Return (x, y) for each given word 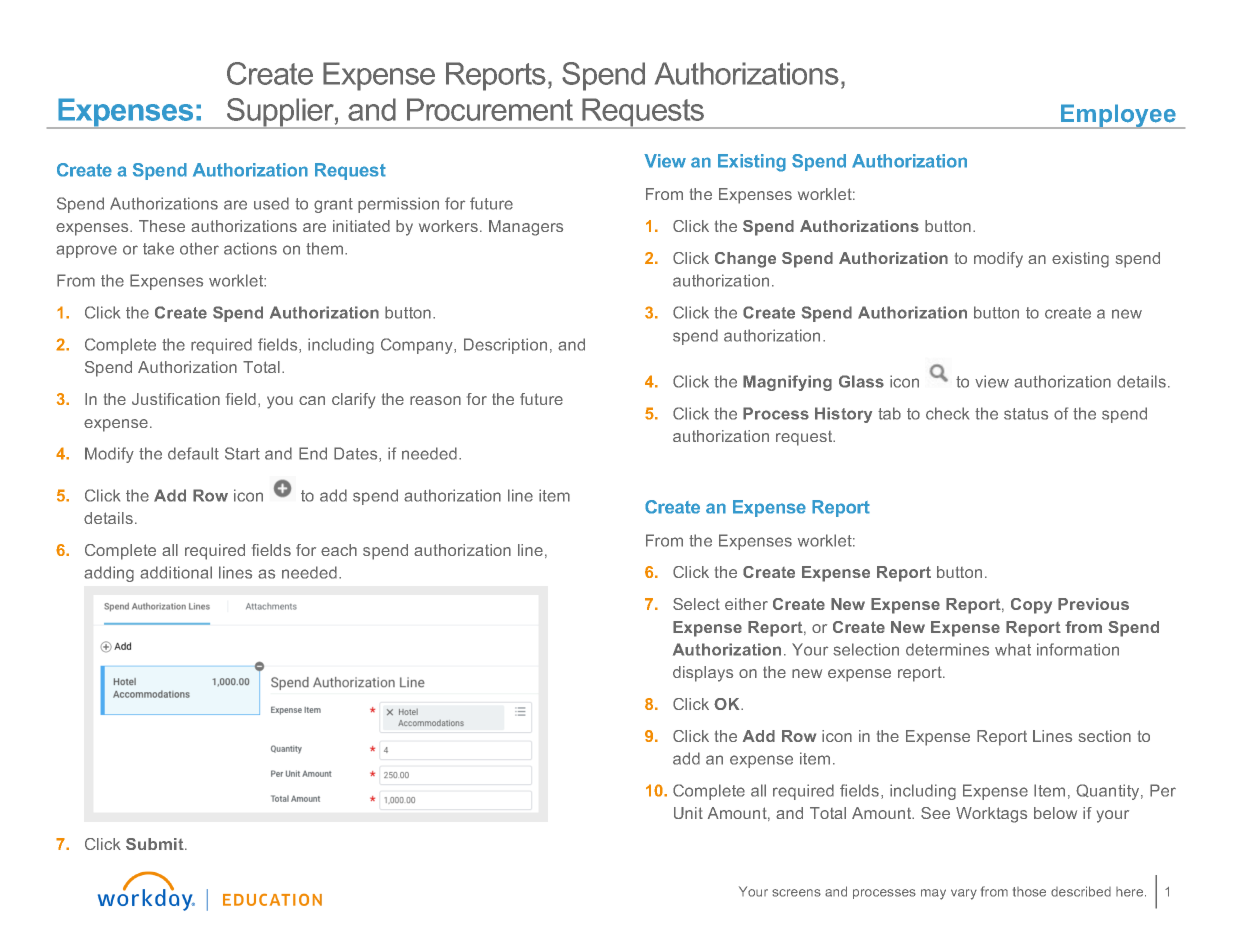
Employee (1118, 116)
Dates (357, 454)
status (1026, 414)
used (271, 203)
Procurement (490, 109)
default (193, 453)
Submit (156, 844)
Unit (688, 813)
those (1029, 892)
